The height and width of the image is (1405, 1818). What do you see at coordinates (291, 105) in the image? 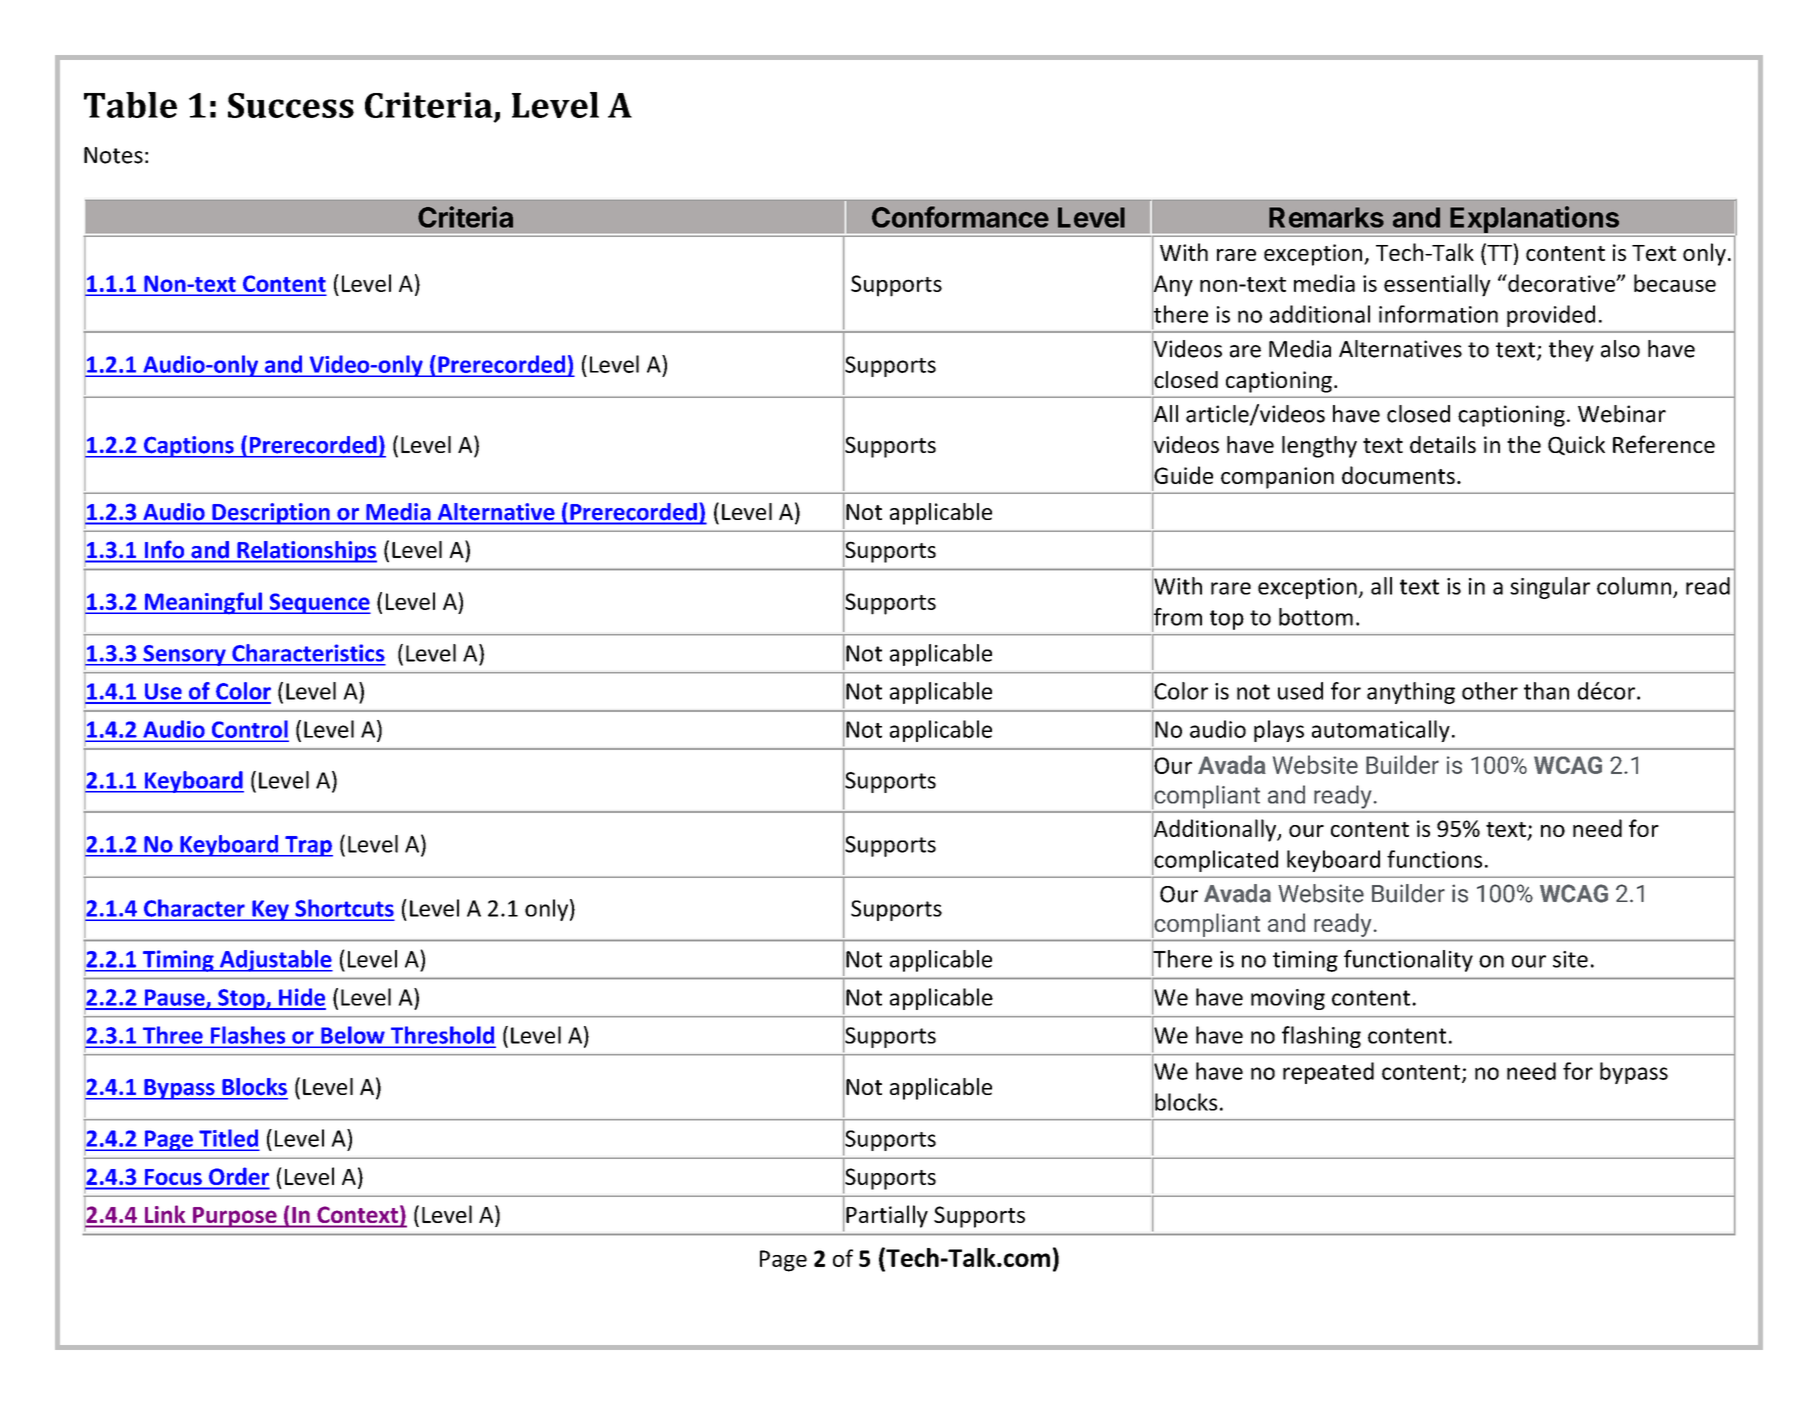
I see `Success` at bounding box center [291, 105].
